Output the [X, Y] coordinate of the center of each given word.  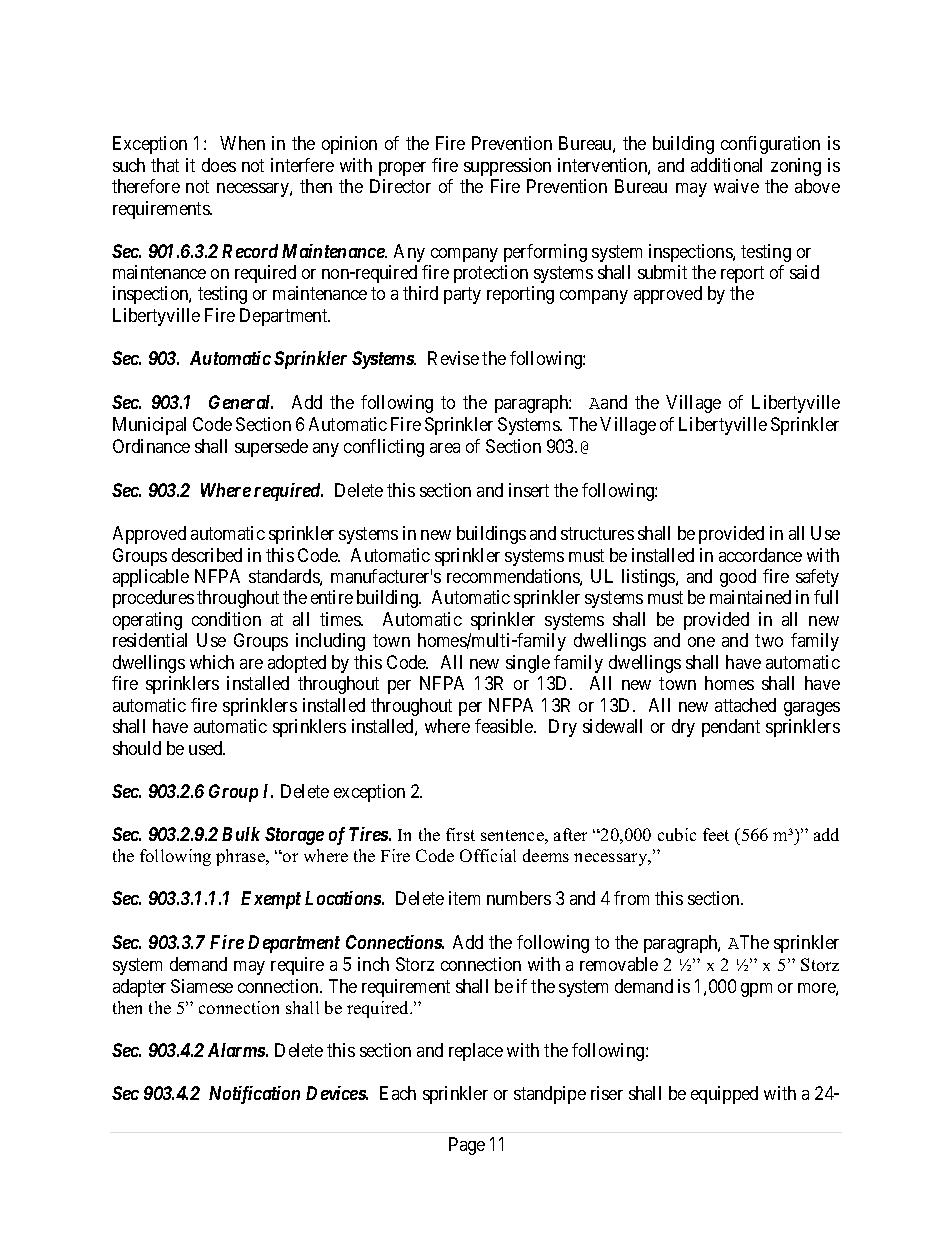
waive [736, 186]
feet [716, 834]
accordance [760, 555]
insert [529, 490]
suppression [507, 167]
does [219, 165]
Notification [254, 1095]
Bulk [241, 834]
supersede [271, 448]
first [460, 834]
